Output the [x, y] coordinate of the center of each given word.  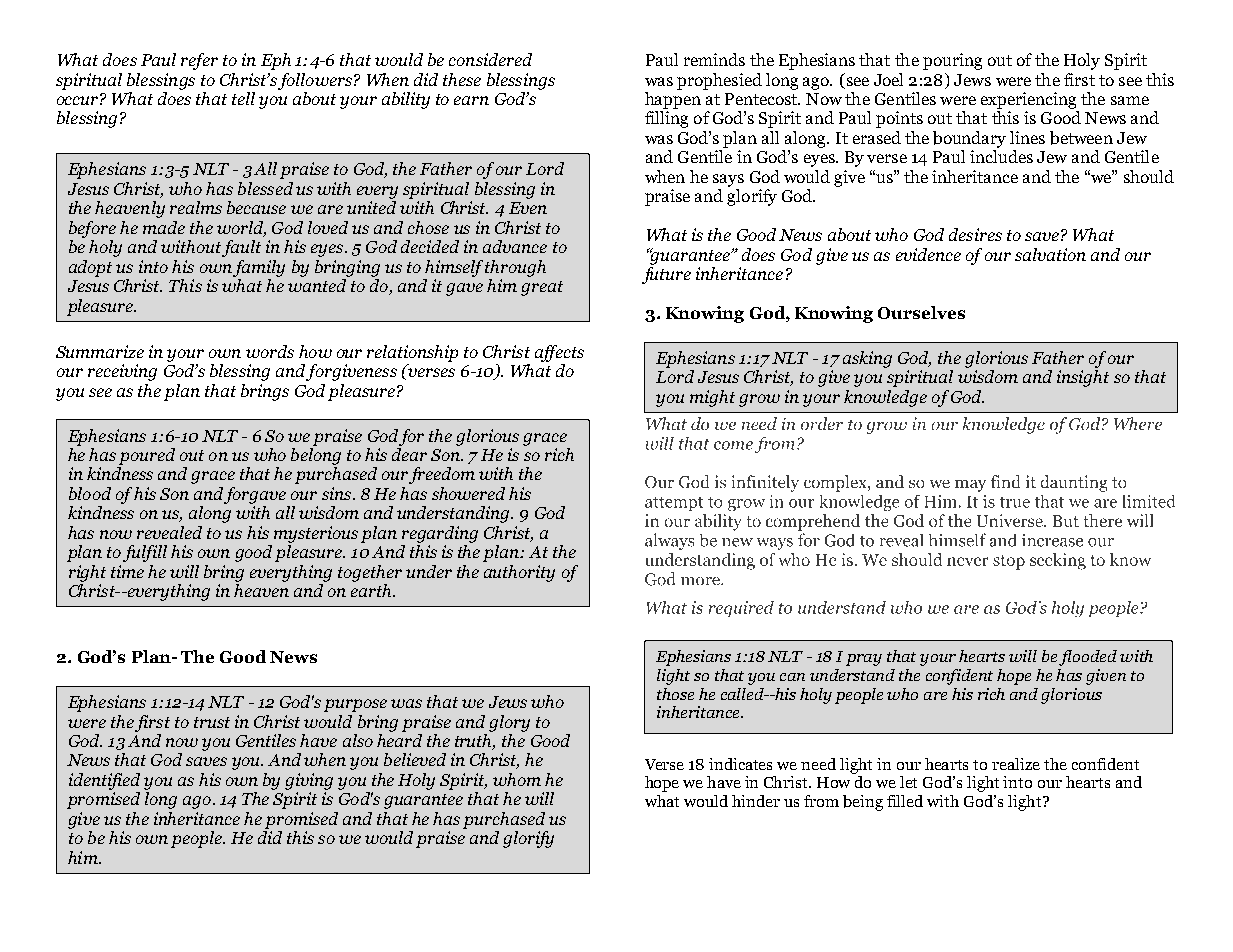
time [127, 571]
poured [147, 456]
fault [241, 248]
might [712, 398]
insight [1083, 378]
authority [519, 573]
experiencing [1028, 100]
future [666, 275]
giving [309, 781]
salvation [1050, 254]
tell [243, 98]
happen [673, 100]
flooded [1088, 658]
